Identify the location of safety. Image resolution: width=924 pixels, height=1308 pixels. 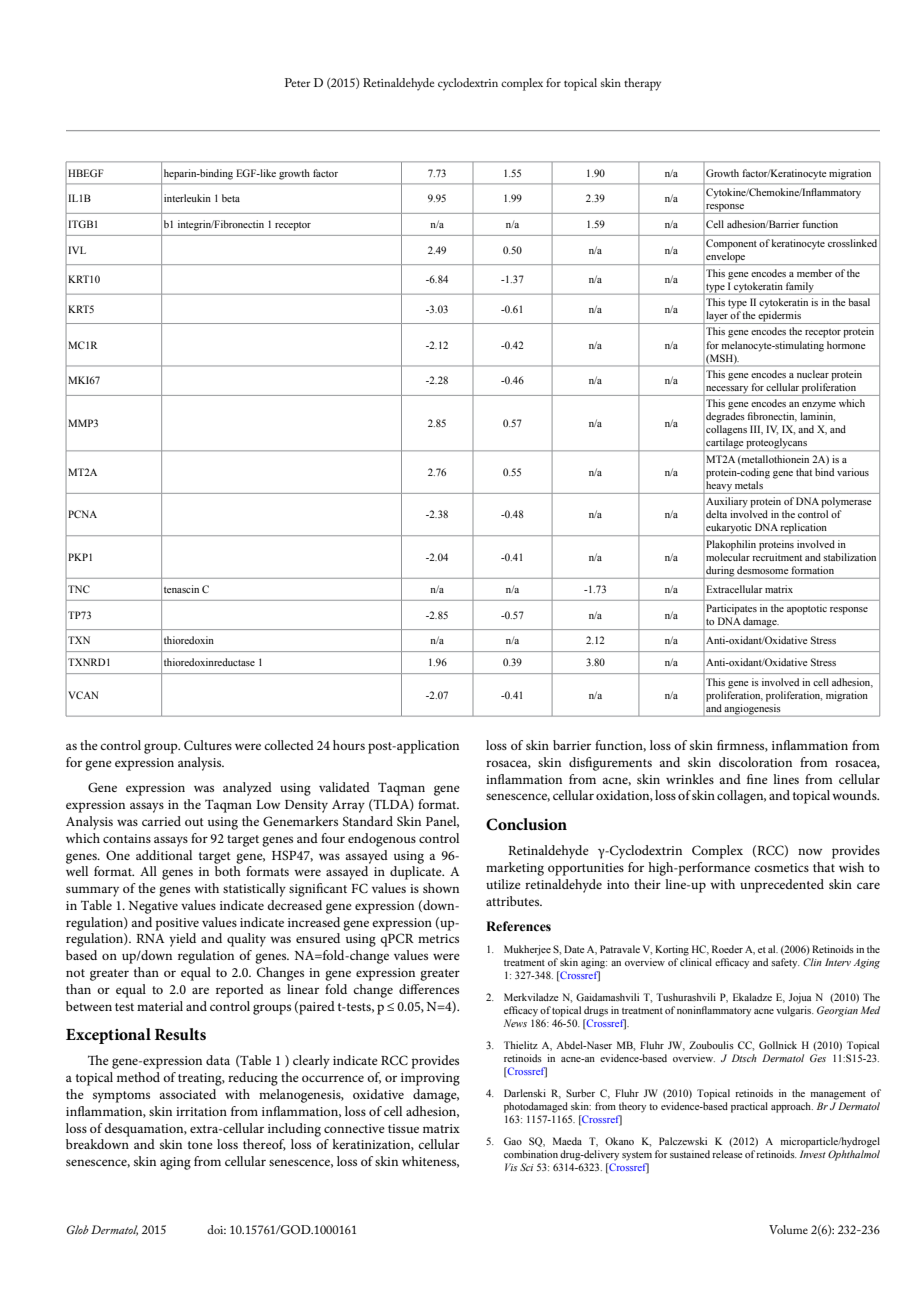
(785, 963).
